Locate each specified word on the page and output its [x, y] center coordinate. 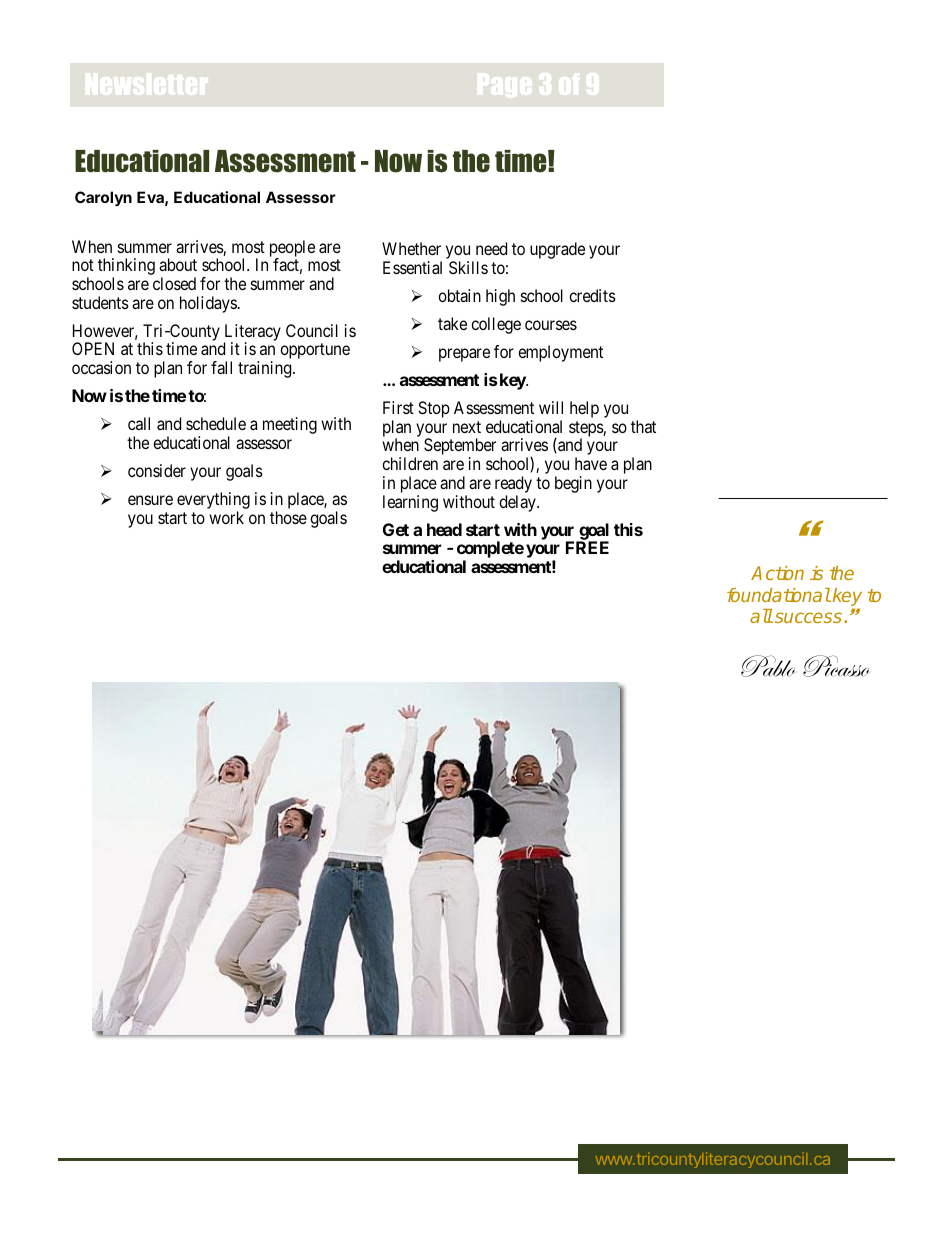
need [491, 248]
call [139, 423]
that [643, 426]
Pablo [768, 666]
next [467, 427]
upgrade [557, 250]
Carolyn [103, 198]
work [226, 517]
